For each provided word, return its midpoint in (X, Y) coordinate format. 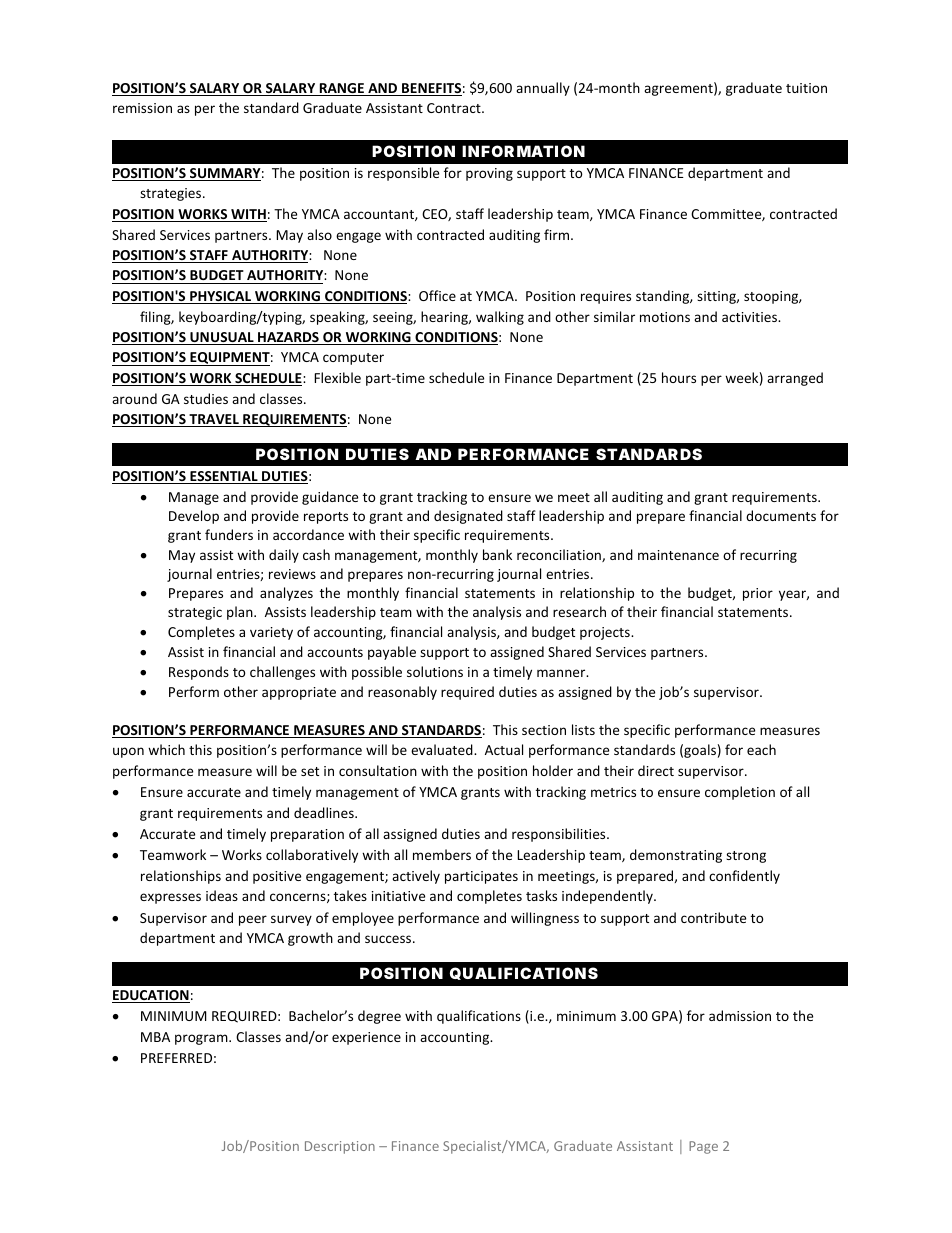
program (202, 1039)
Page (703, 1147)
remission (142, 108)
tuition (806, 88)
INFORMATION (523, 151)
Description (340, 1147)
